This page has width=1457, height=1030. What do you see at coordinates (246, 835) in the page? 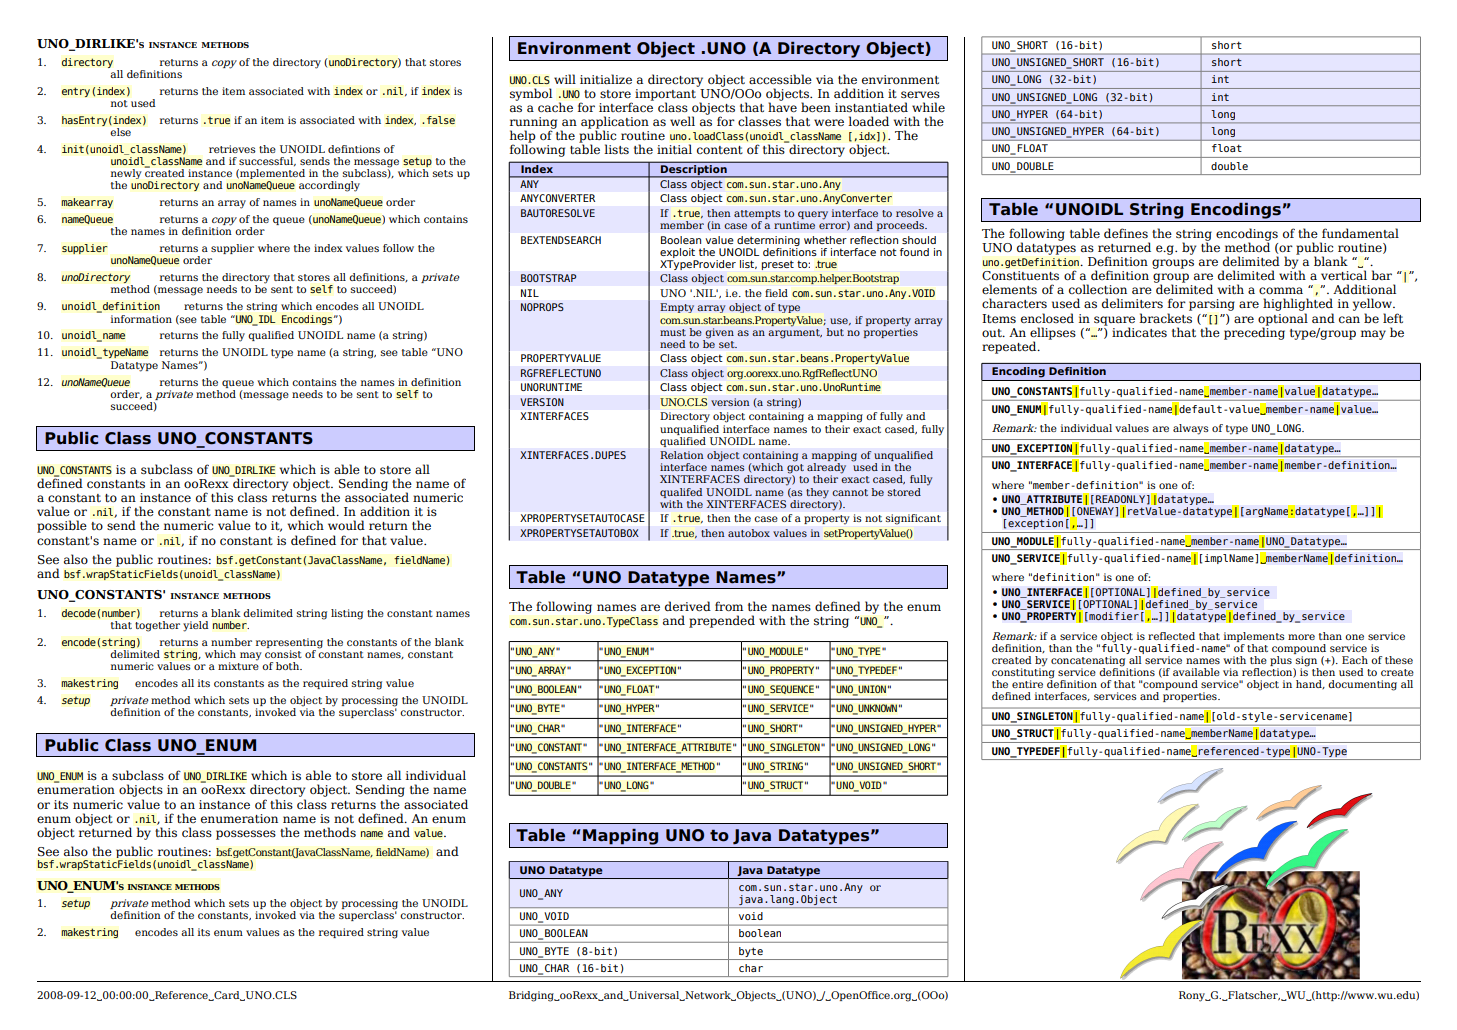
I see `possesses` at bounding box center [246, 835].
